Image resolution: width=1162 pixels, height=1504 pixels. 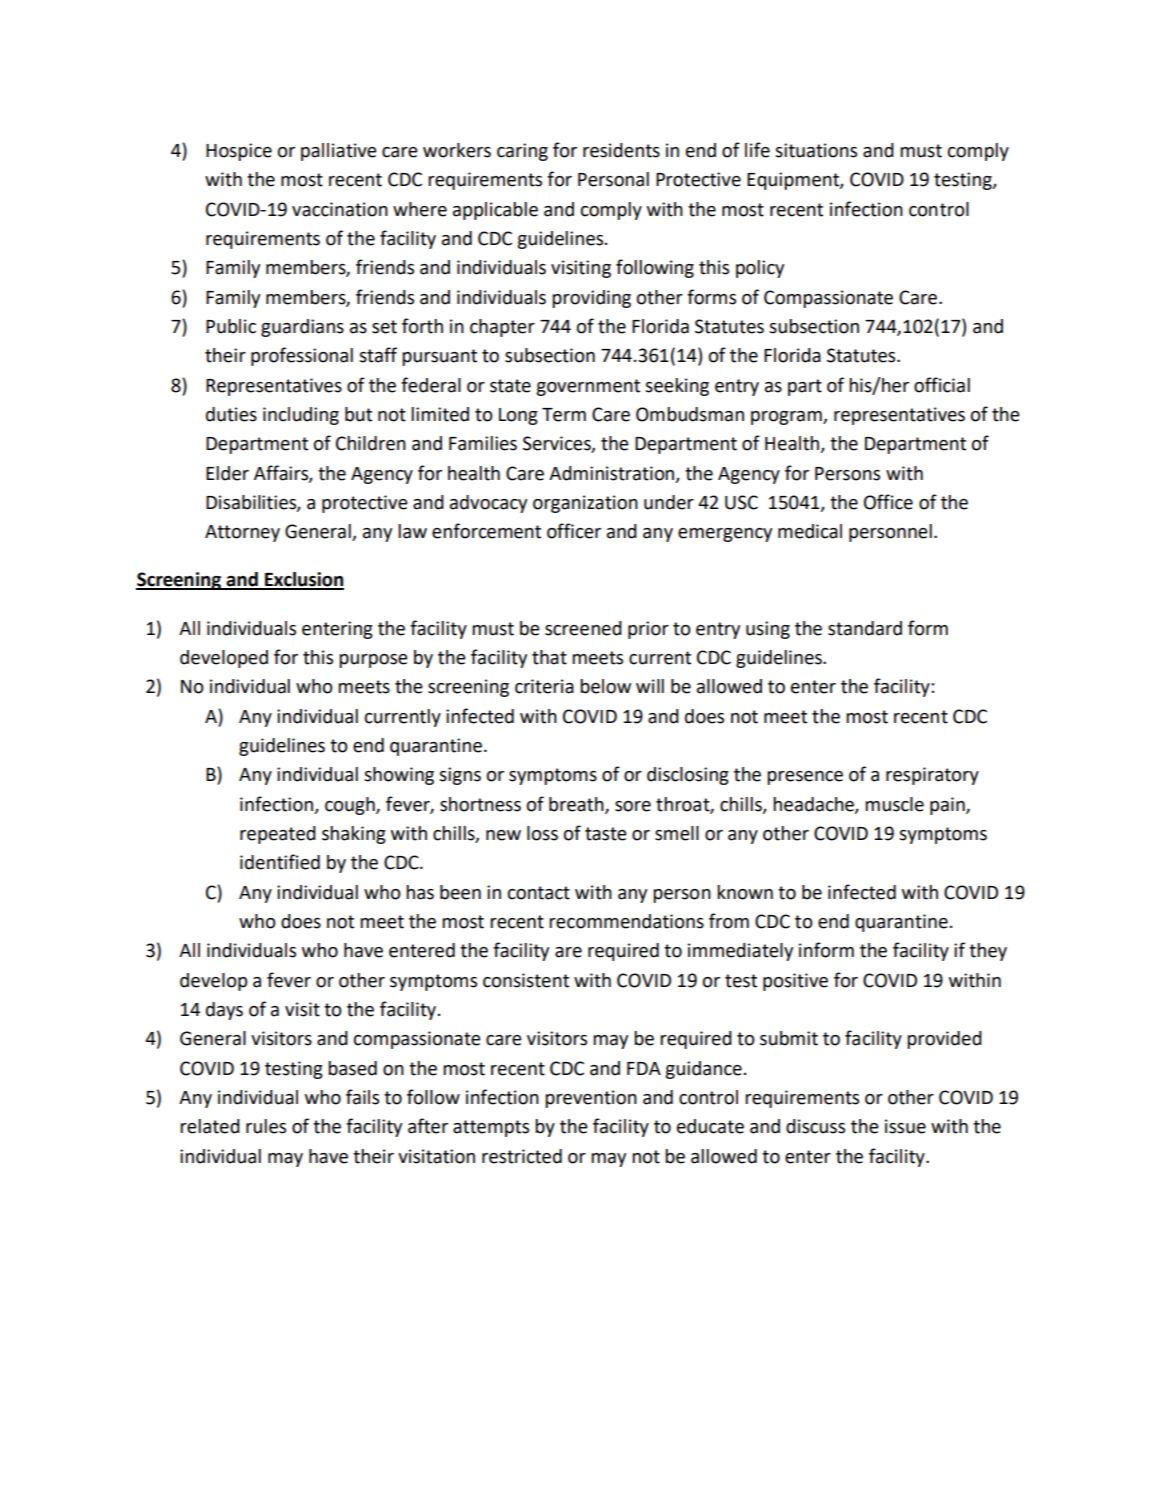 What do you see at coordinates (339, 152) in the screenshot?
I see `palliative` at bounding box center [339, 152].
